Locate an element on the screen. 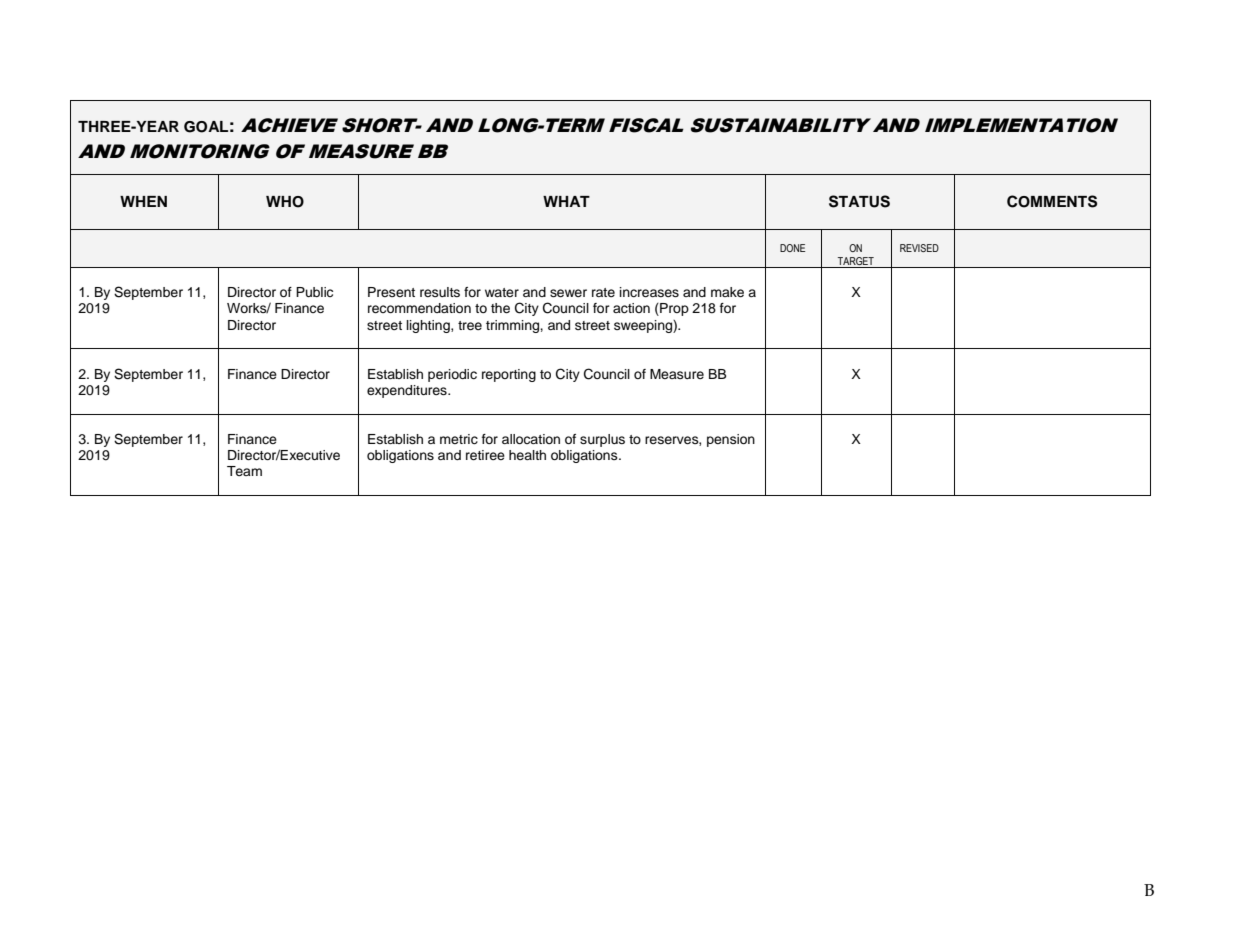  recommendation is located at coordinates (419, 308).
